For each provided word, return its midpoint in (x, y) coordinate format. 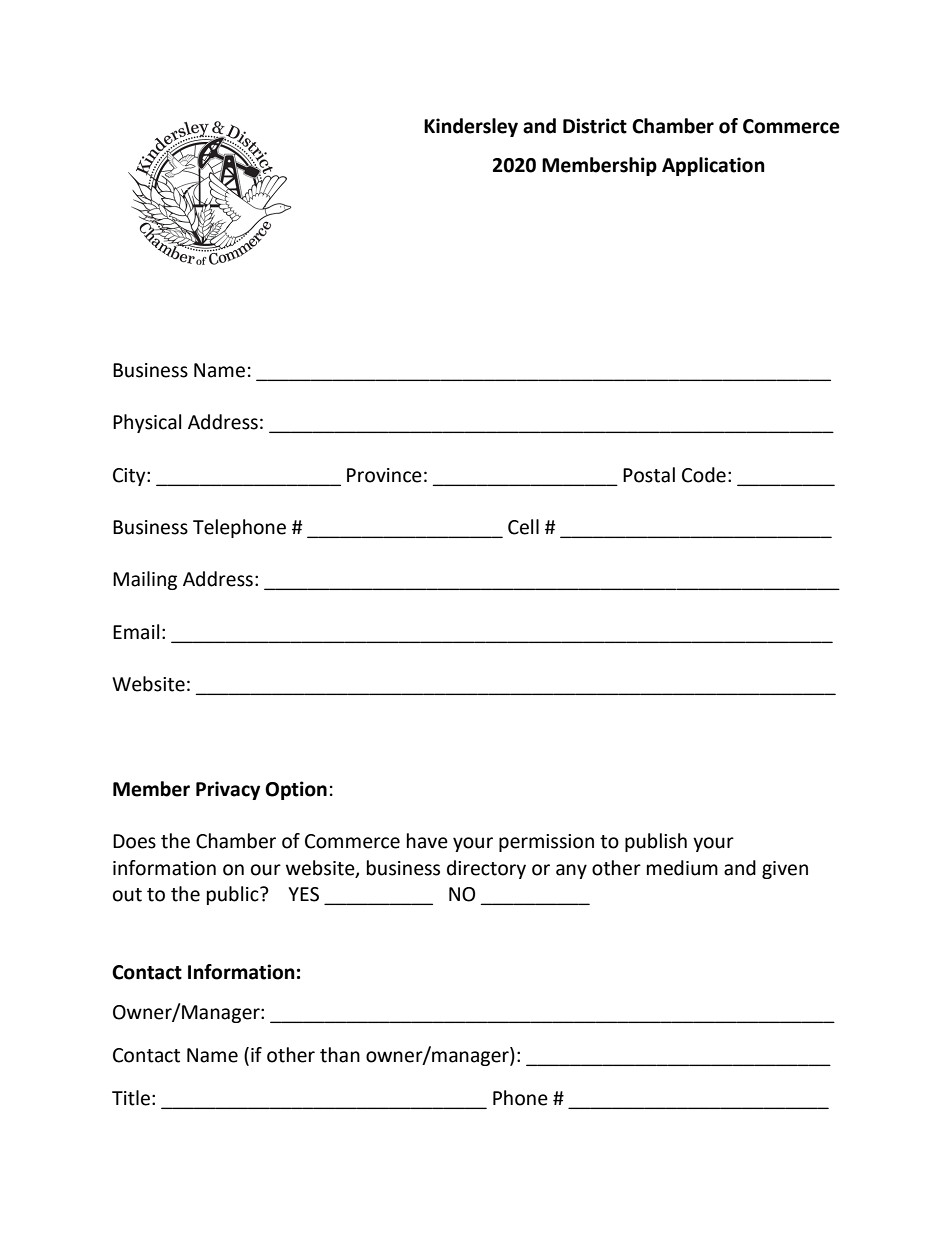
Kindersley (471, 127)
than (340, 1055)
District (595, 126)
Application (713, 166)
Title (131, 1098)
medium (682, 868)
